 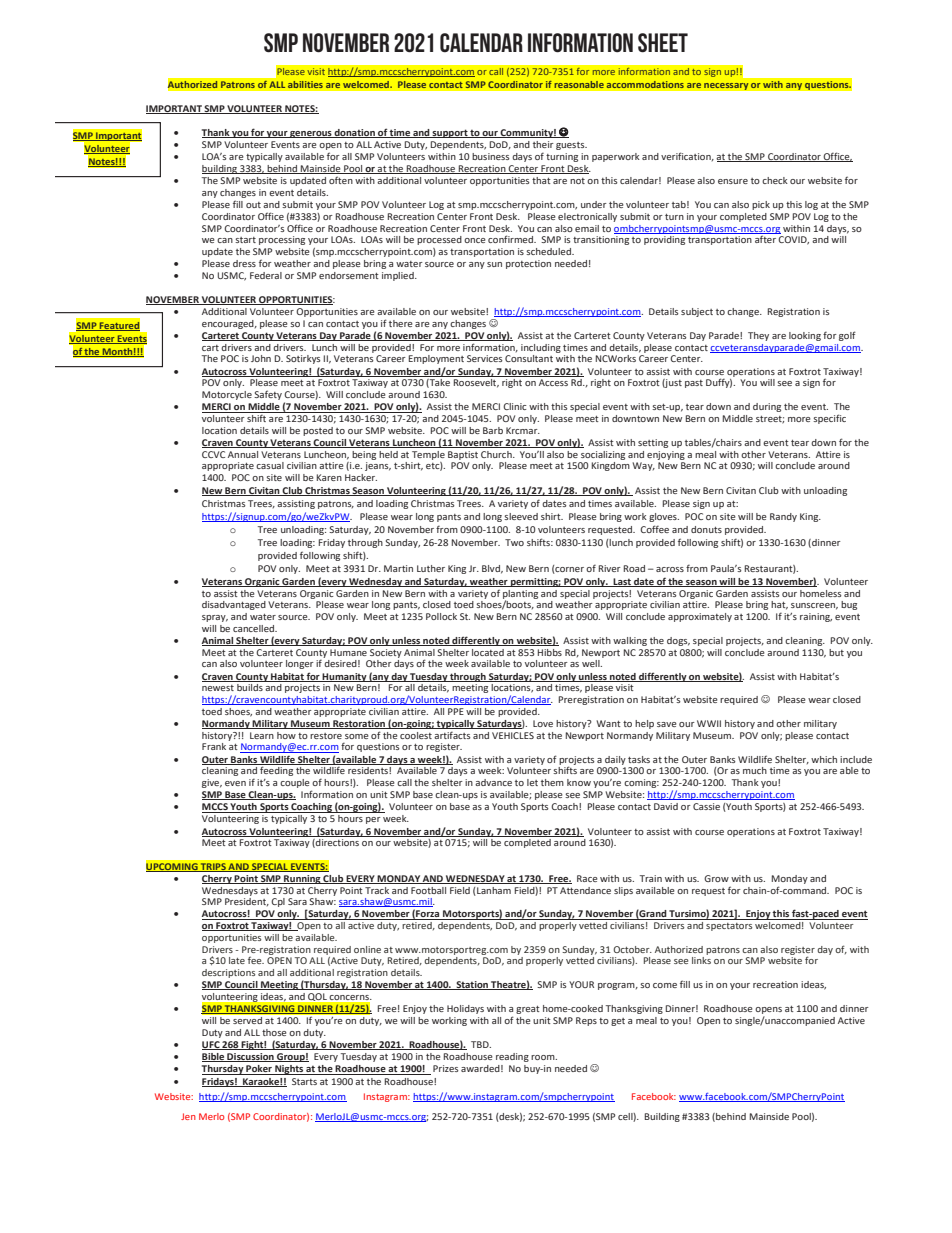 What do you see at coordinates (278, 902) in the screenshot?
I see `Cpl` at bounding box center [278, 902].
